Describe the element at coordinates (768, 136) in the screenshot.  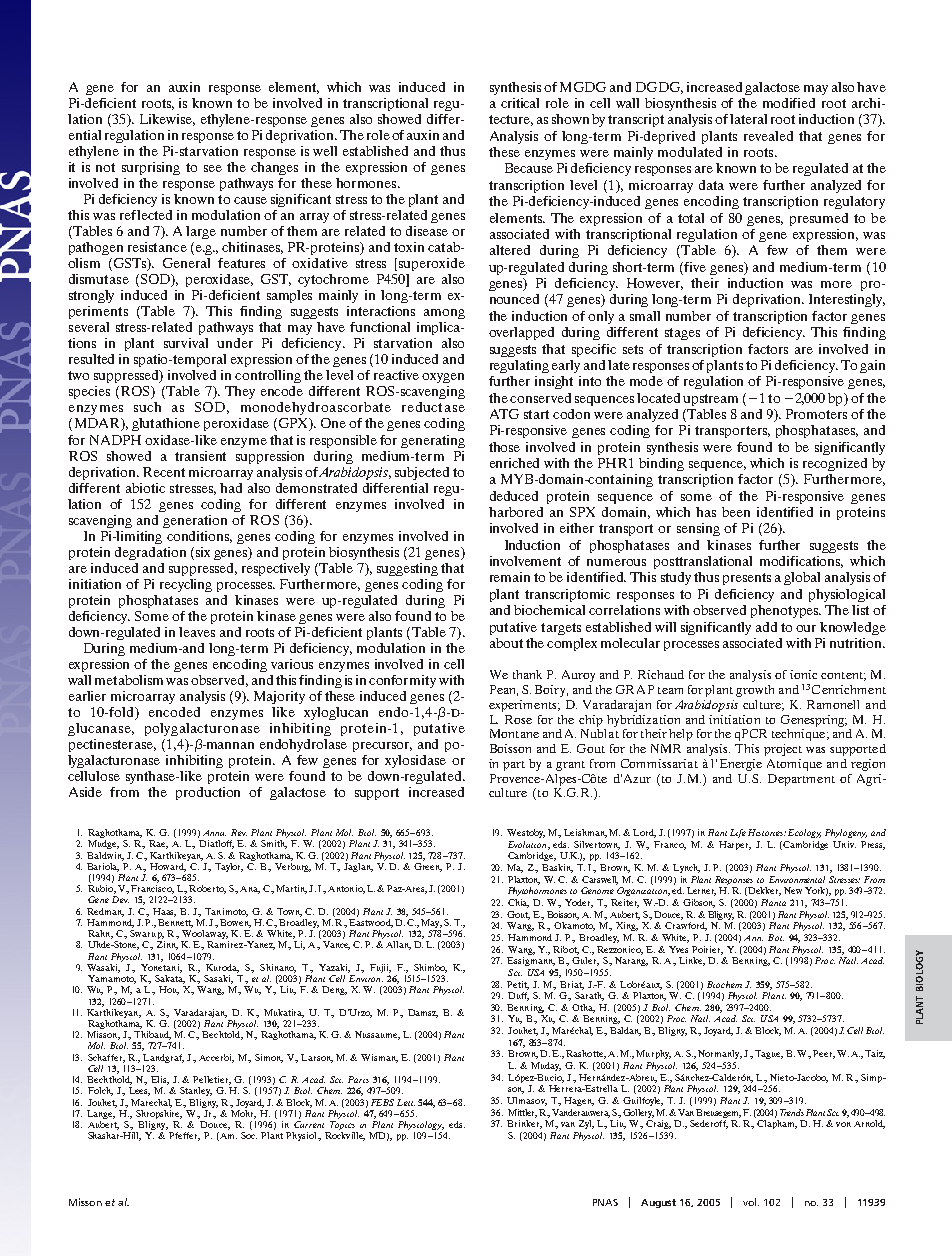
I see `revealed` at that location.
